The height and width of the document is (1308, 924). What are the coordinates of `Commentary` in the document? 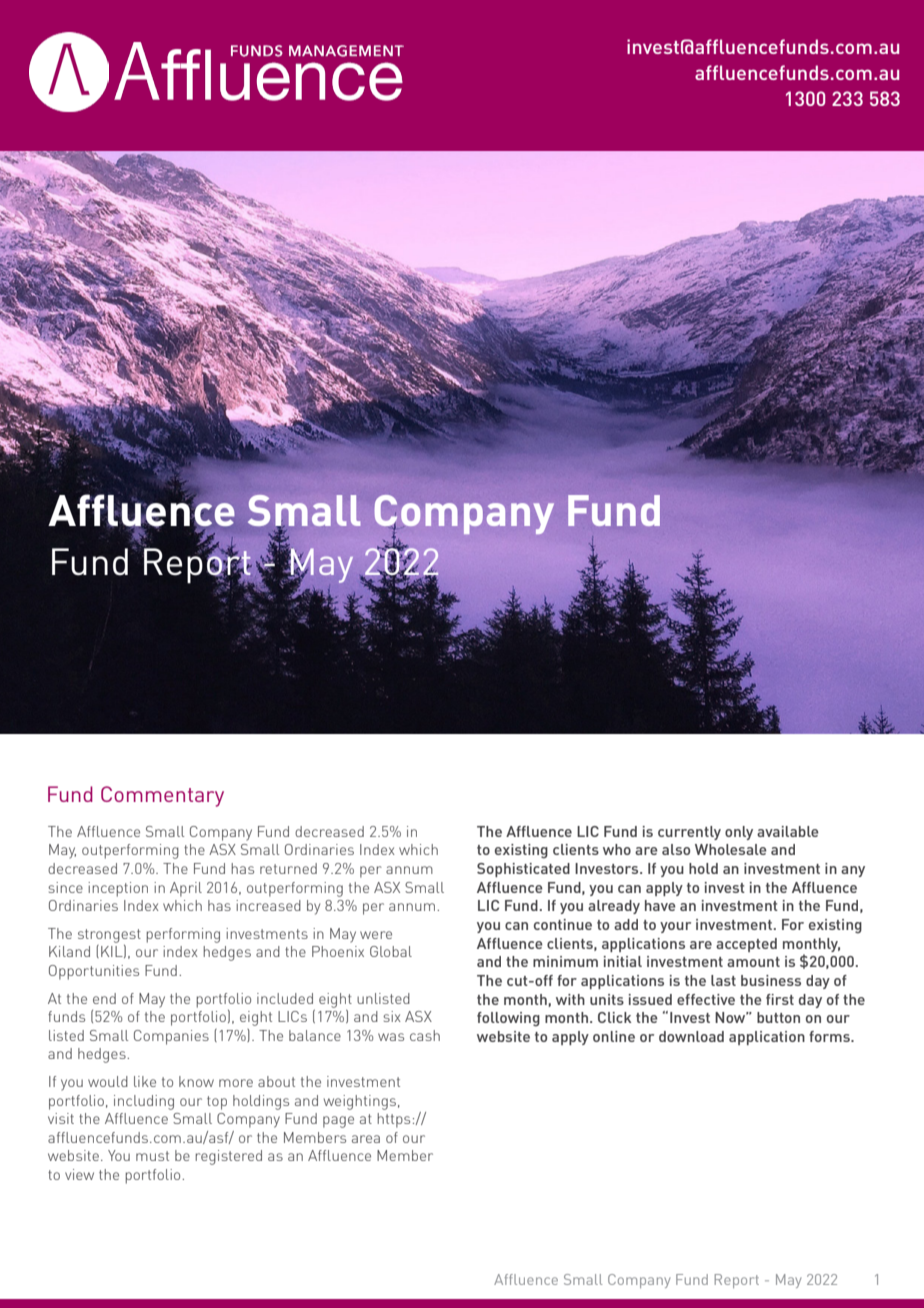 It's located at (162, 796).
